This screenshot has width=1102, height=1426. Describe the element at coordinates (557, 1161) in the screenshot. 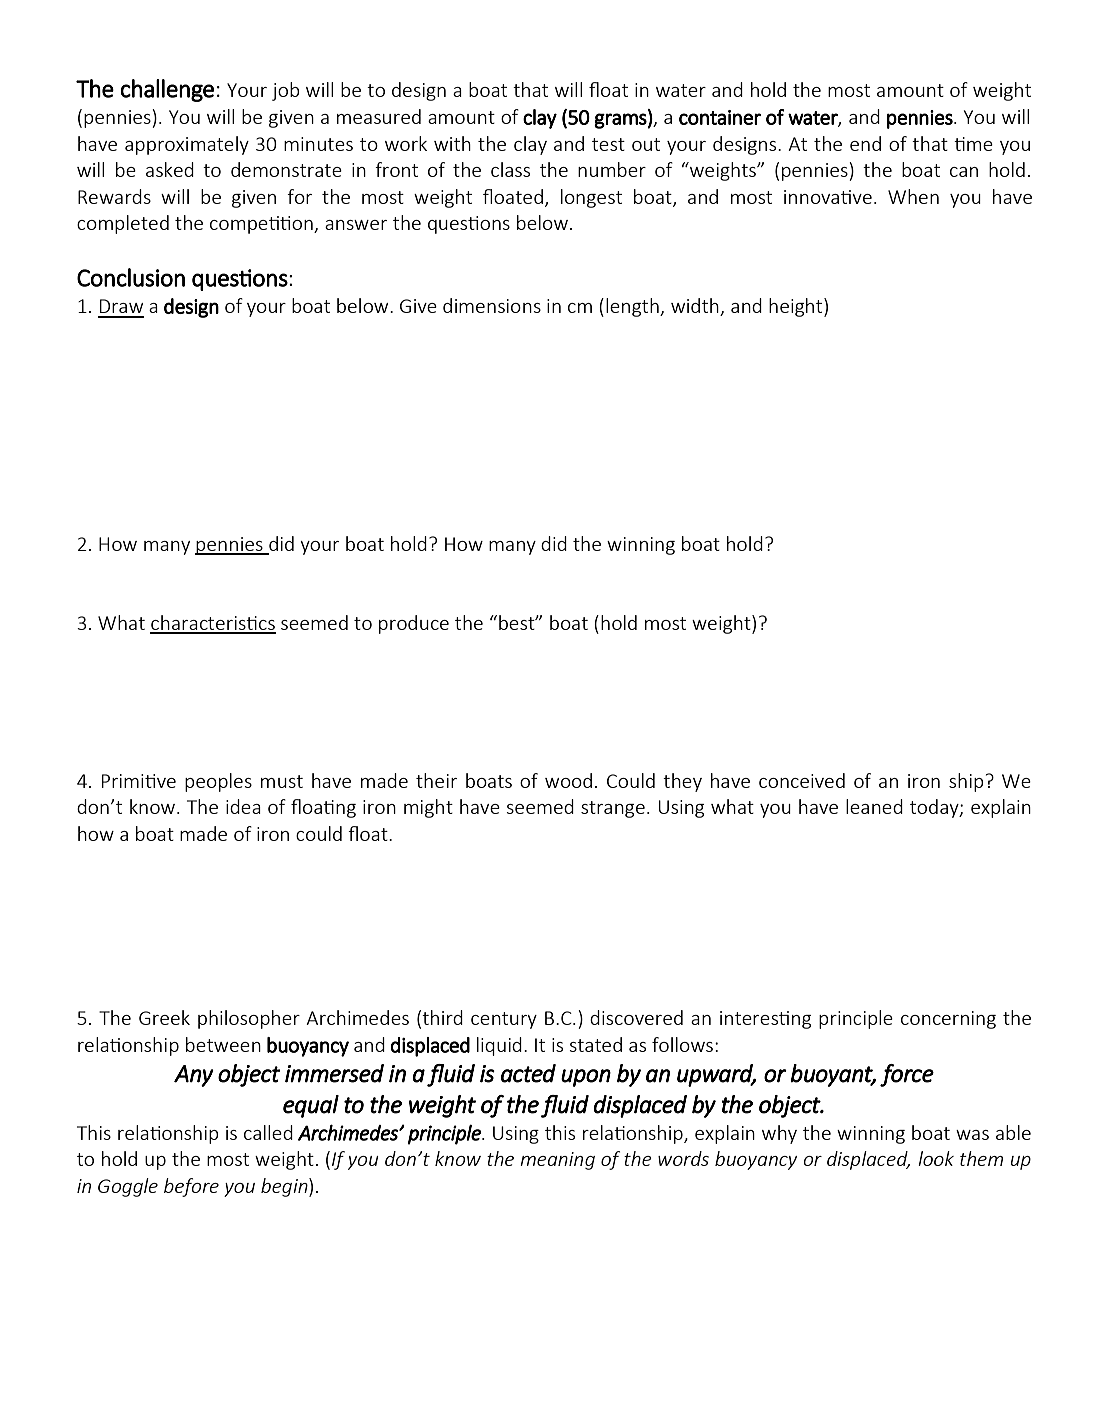

I see `meaning` at that location.
